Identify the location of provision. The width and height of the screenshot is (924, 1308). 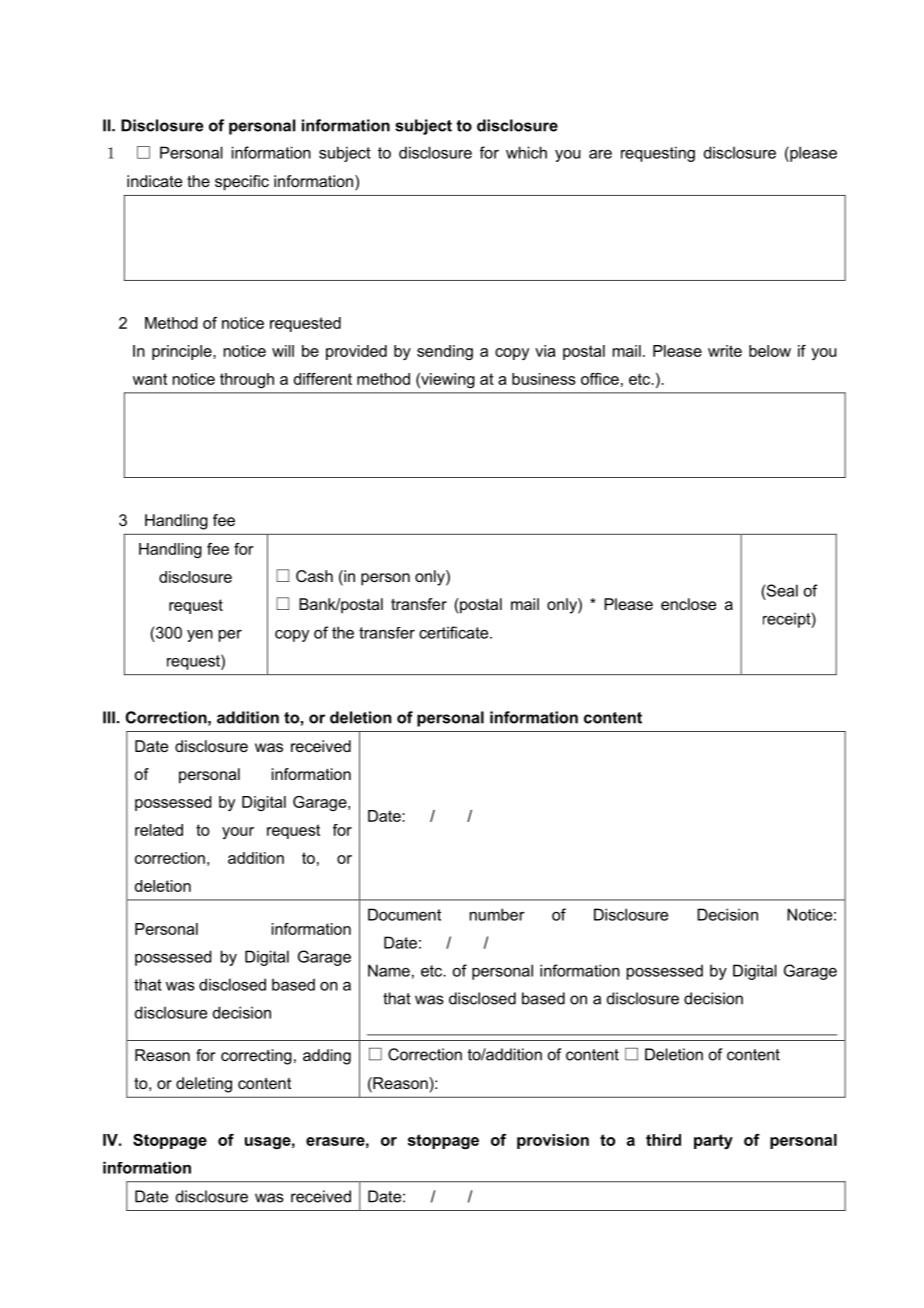
(553, 1141).
